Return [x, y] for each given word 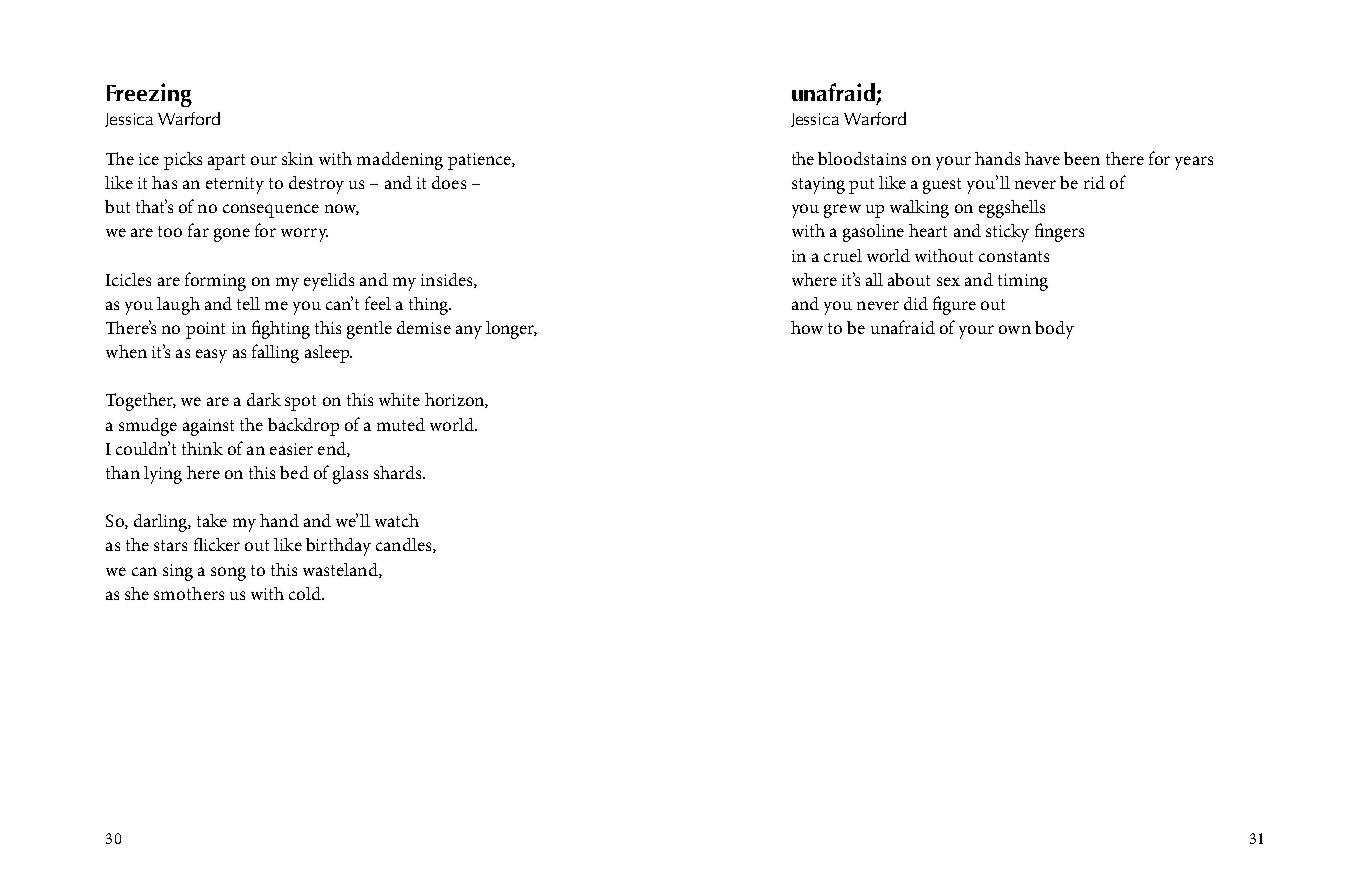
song [228, 574]
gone [232, 235]
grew [842, 211]
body [1054, 330]
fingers [1059, 232]
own [1015, 329]
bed [294, 472]
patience [480, 161]
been [1082, 158]
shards [399, 472]
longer [511, 330]
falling [275, 353]
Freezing [149, 95]
